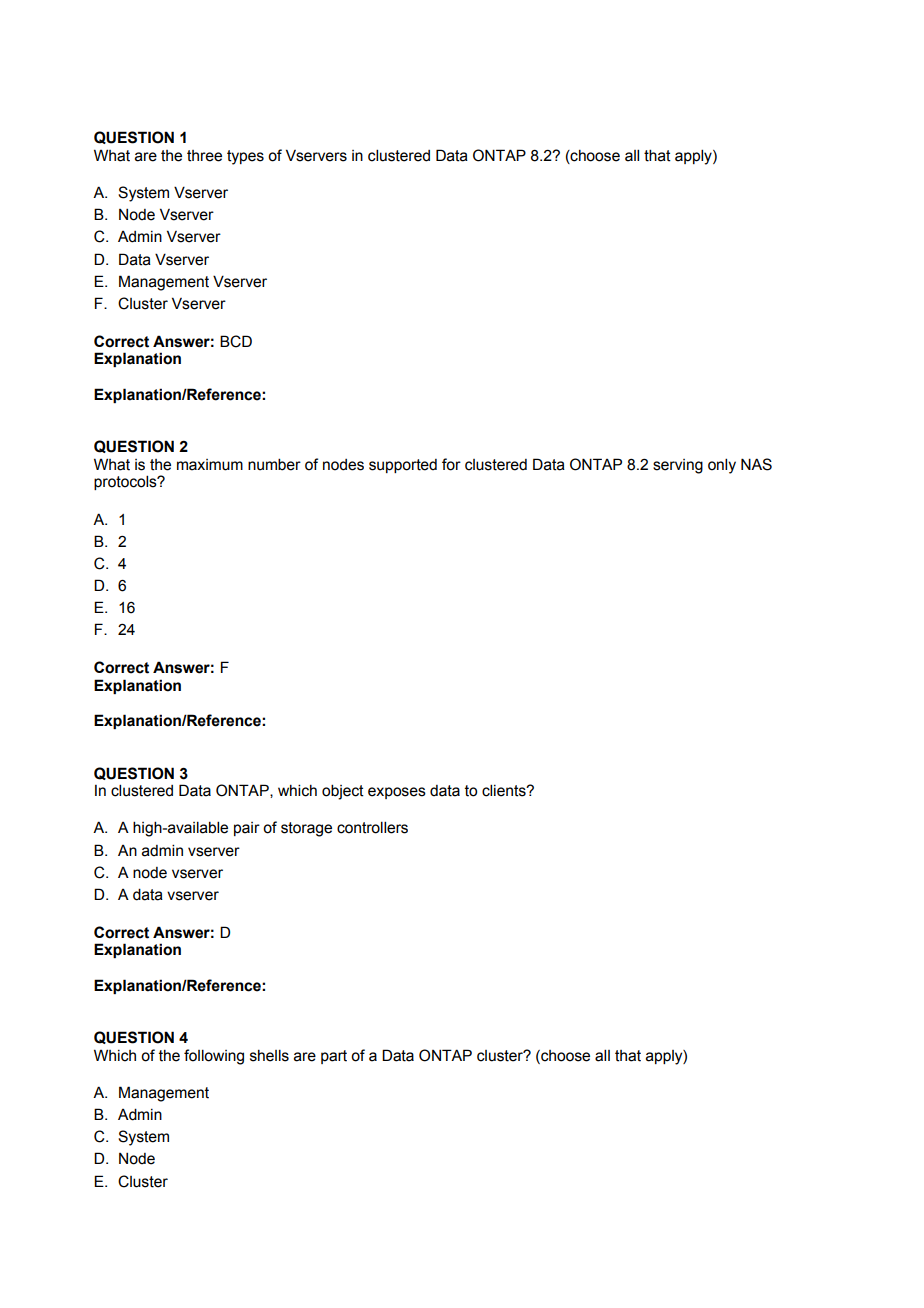 The image size is (924, 1308). Describe the element at coordinates (397, 793) in the page. I see `exposes` at that location.
